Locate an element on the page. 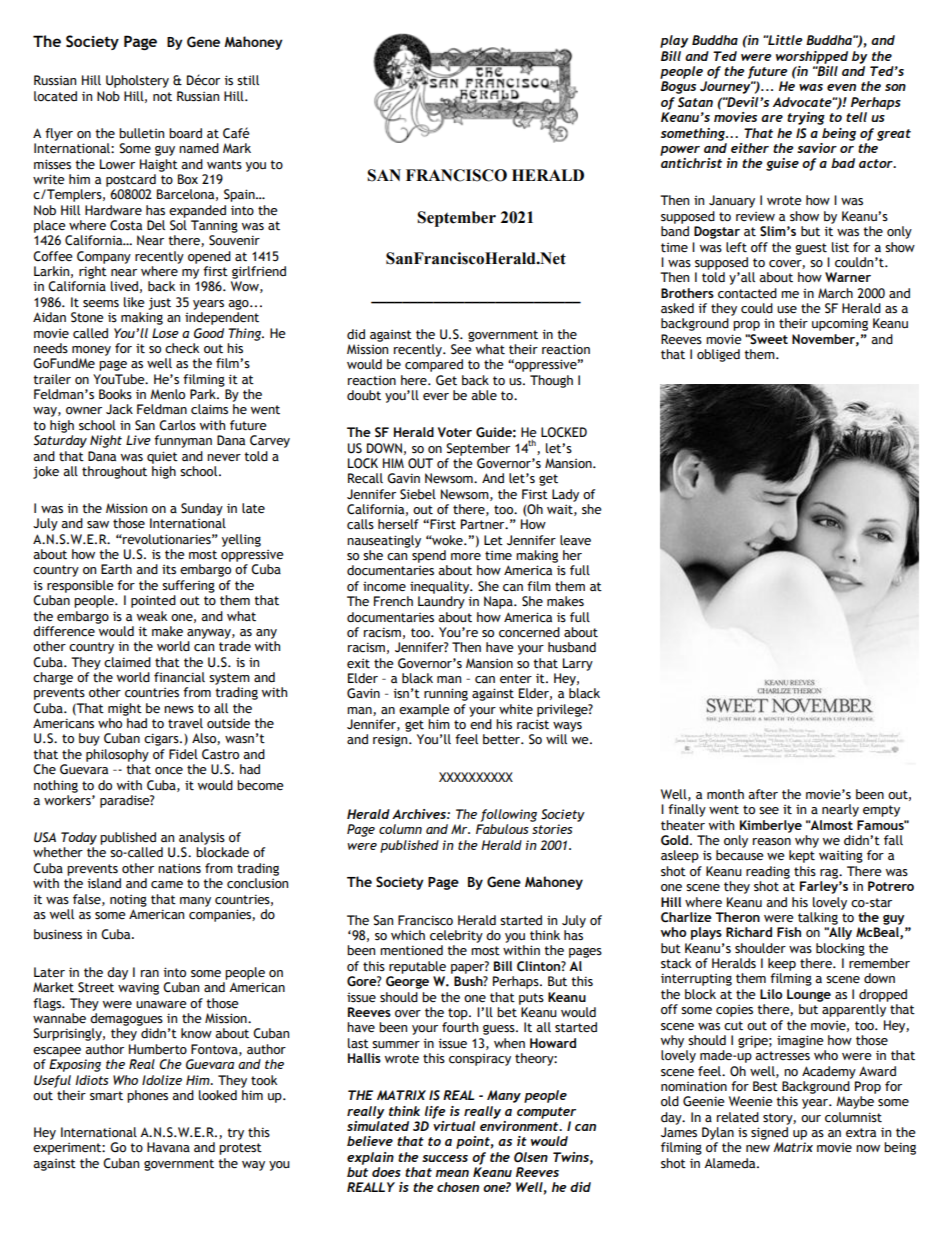 This document has width=952, height=1233. Havana is located at coordinates (168, 1147).
